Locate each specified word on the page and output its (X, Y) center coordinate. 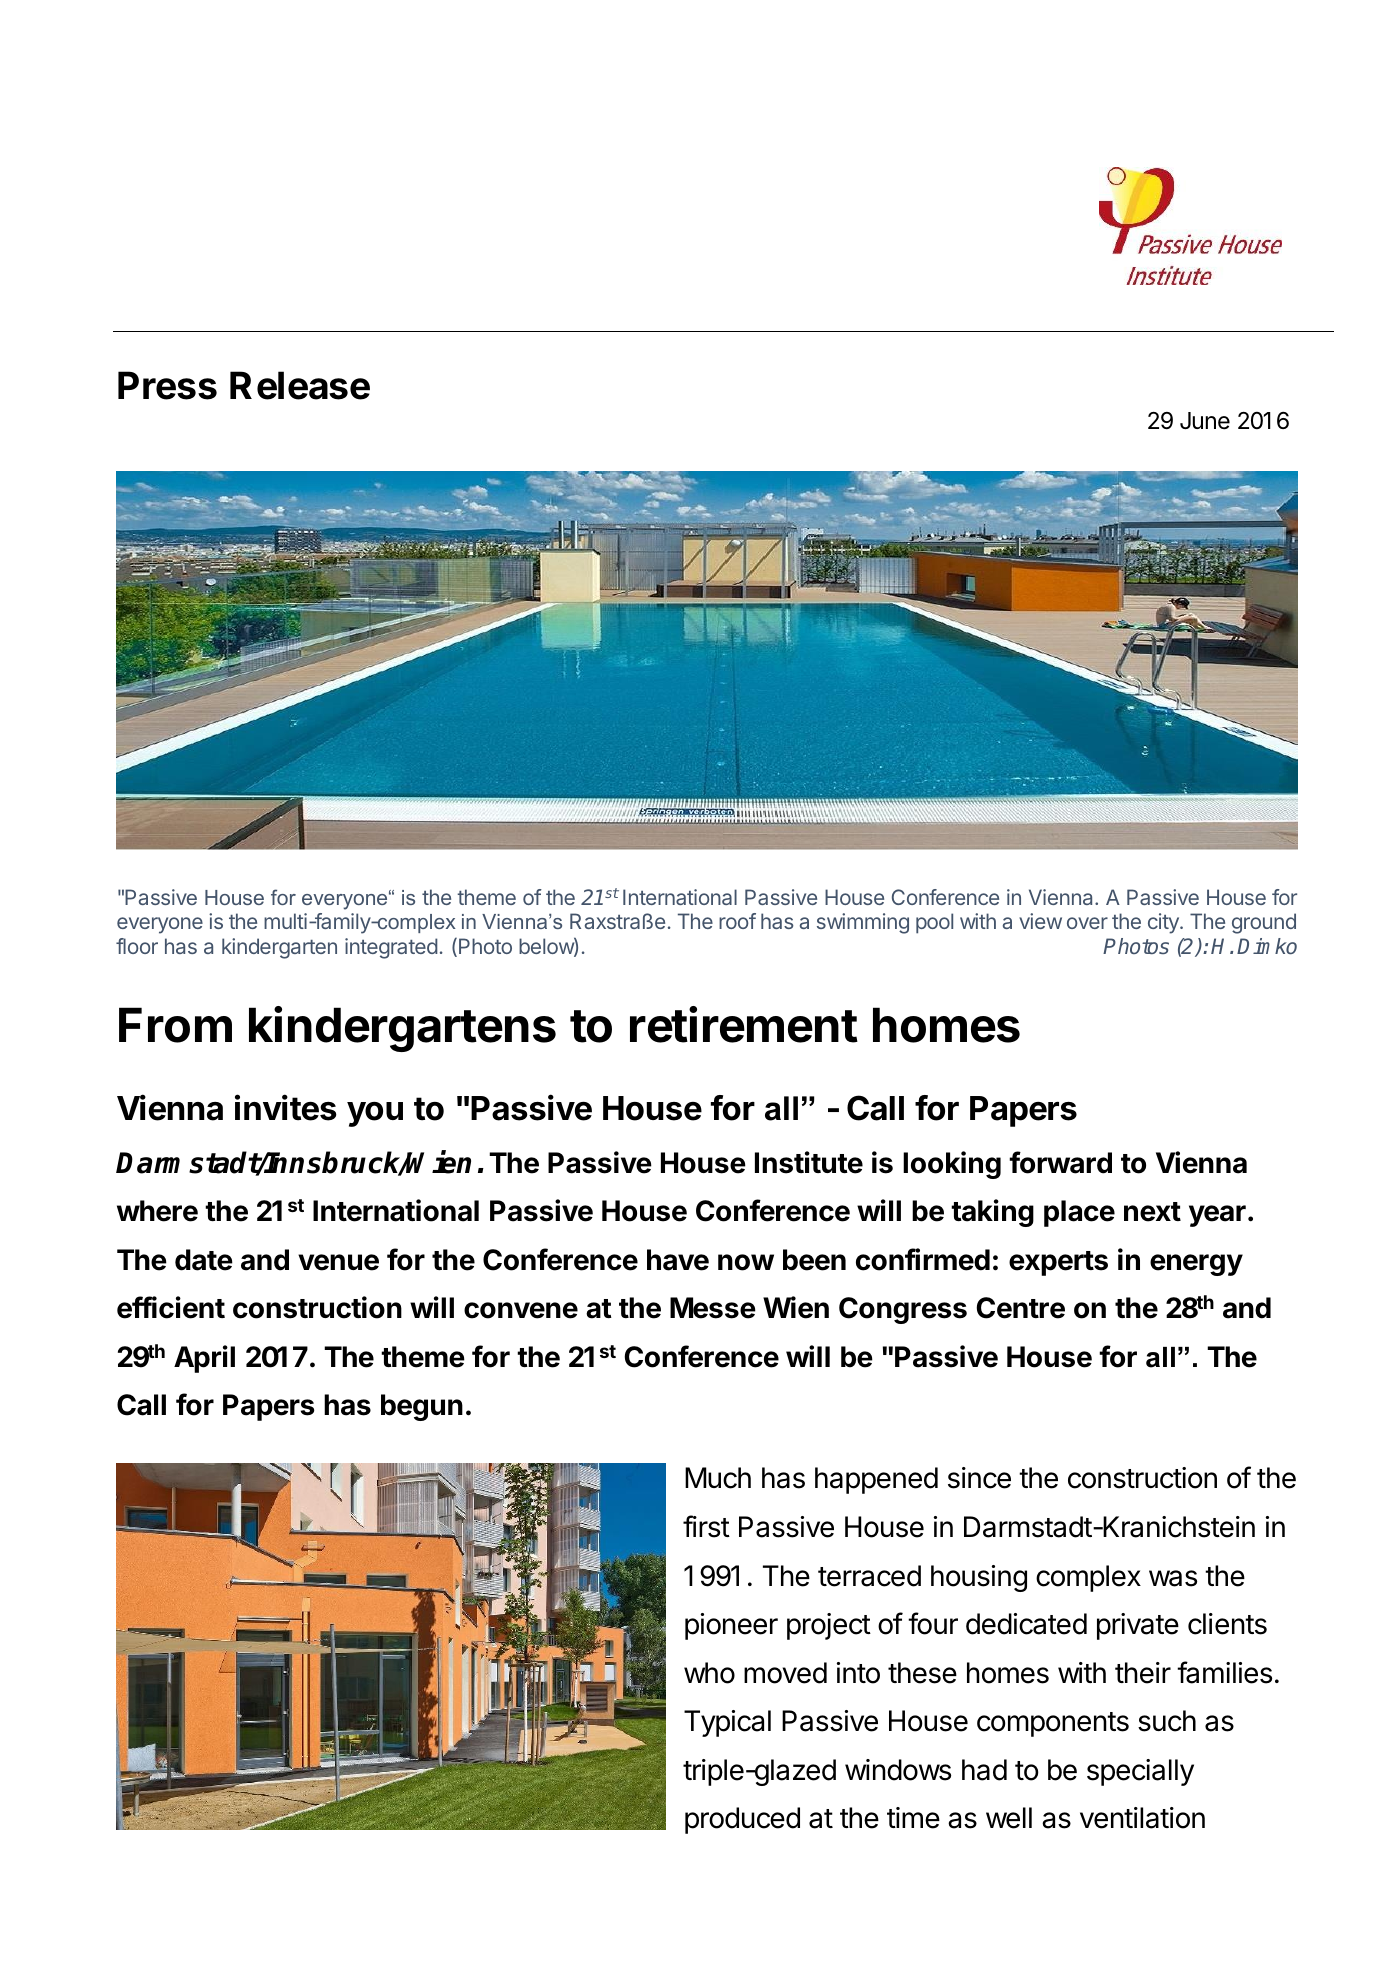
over (1087, 923)
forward (1060, 1162)
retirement (744, 1024)
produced (742, 1820)
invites (286, 1107)
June (1205, 421)
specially (1140, 1772)
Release (300, 385)
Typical (727, 1723)
